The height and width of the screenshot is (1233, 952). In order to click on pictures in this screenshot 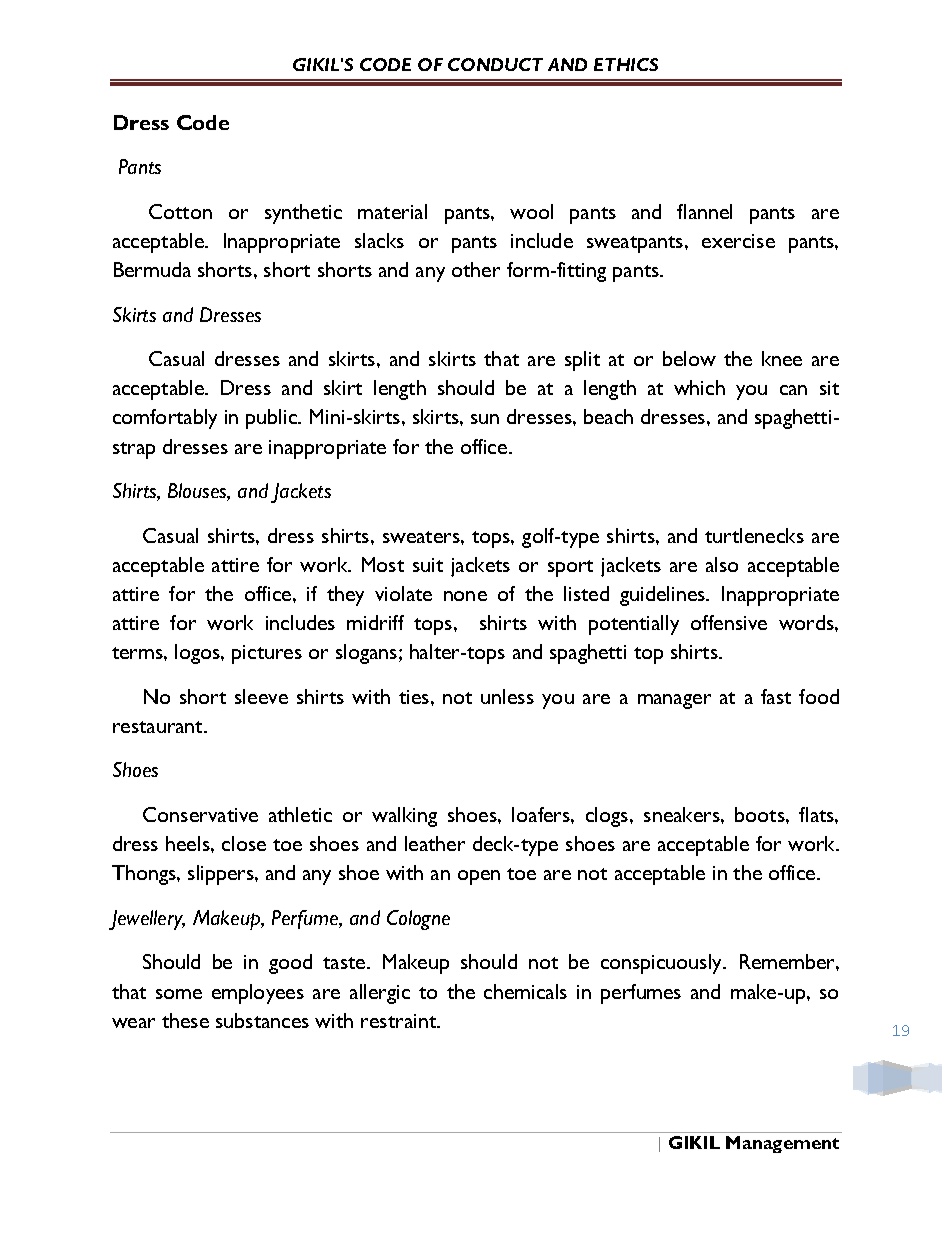, I will do `click(267, 654)`.
